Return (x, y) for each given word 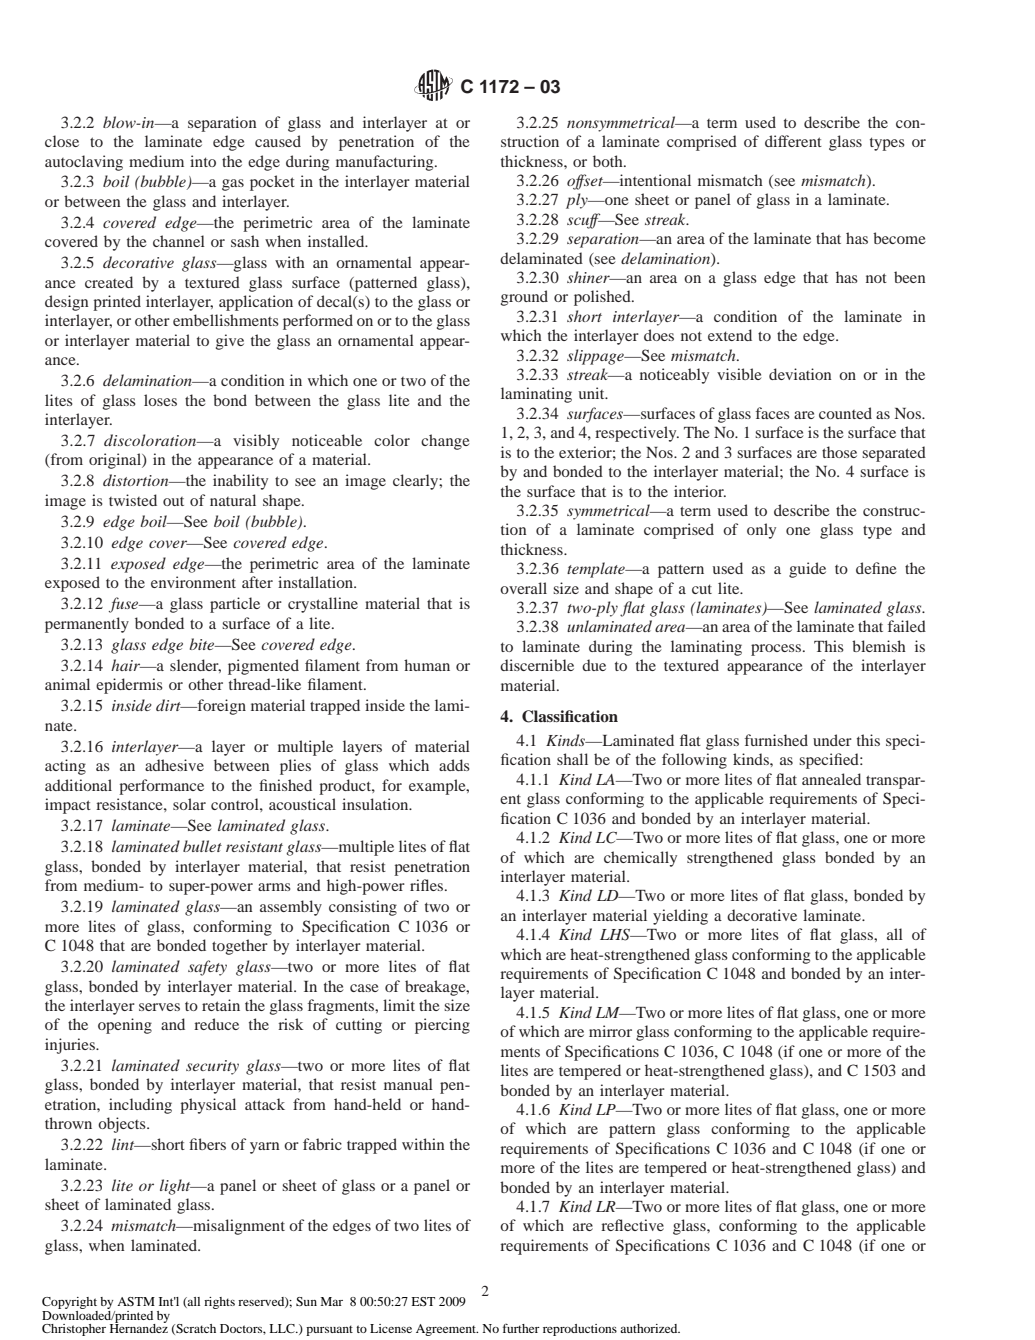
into (203, 161)
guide (807, 570)
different (793, 141)
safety (207, 968)
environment (193, 582)
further (521, 1328)
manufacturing (386, 163)
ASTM (136, 1301)
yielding (680, 917)
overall (523, 588)
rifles (428, 885)
